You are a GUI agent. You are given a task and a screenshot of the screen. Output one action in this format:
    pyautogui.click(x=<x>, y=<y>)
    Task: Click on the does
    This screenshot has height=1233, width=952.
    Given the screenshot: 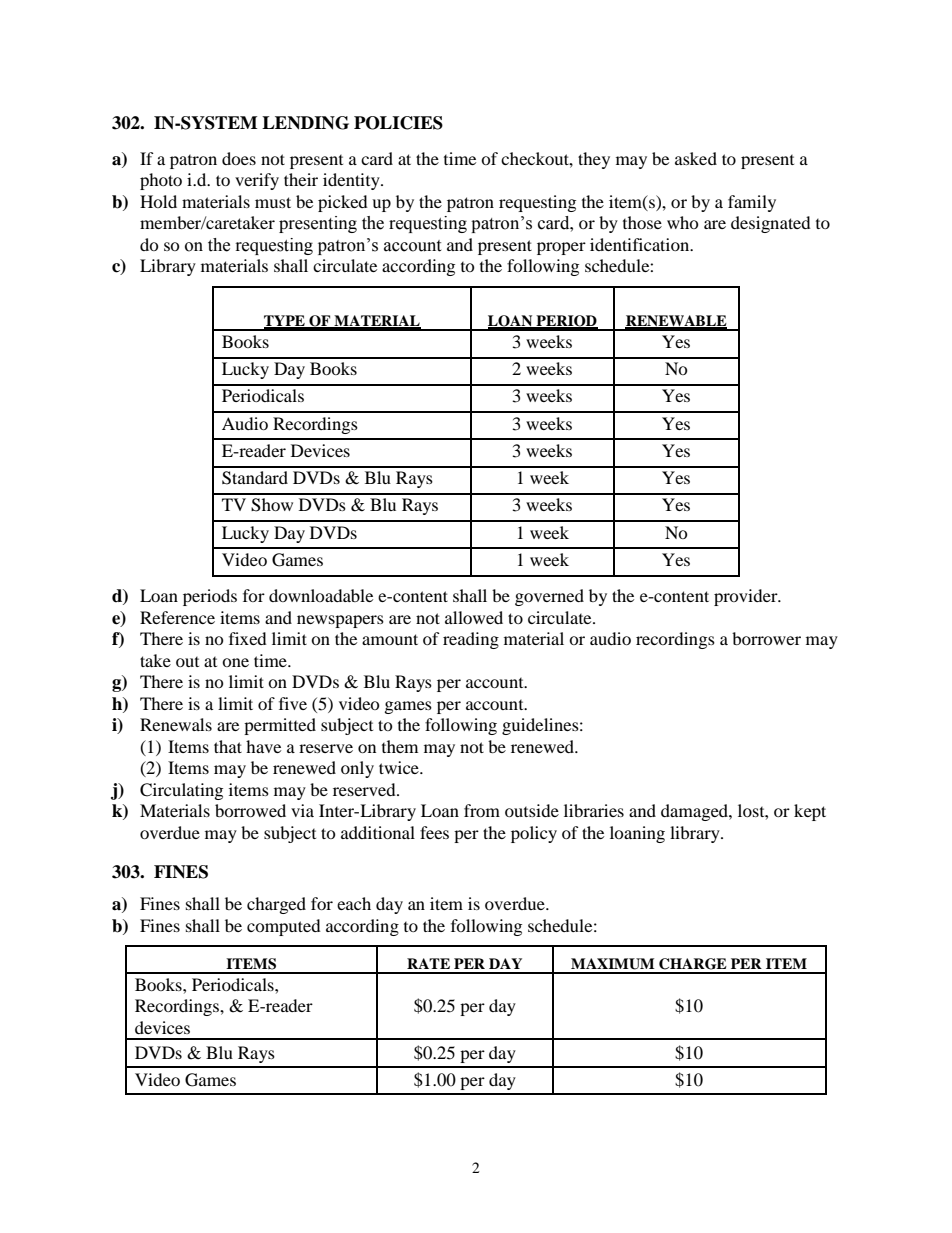 What is the action you would take?
    pyautogui.click(x=239, y=158)
